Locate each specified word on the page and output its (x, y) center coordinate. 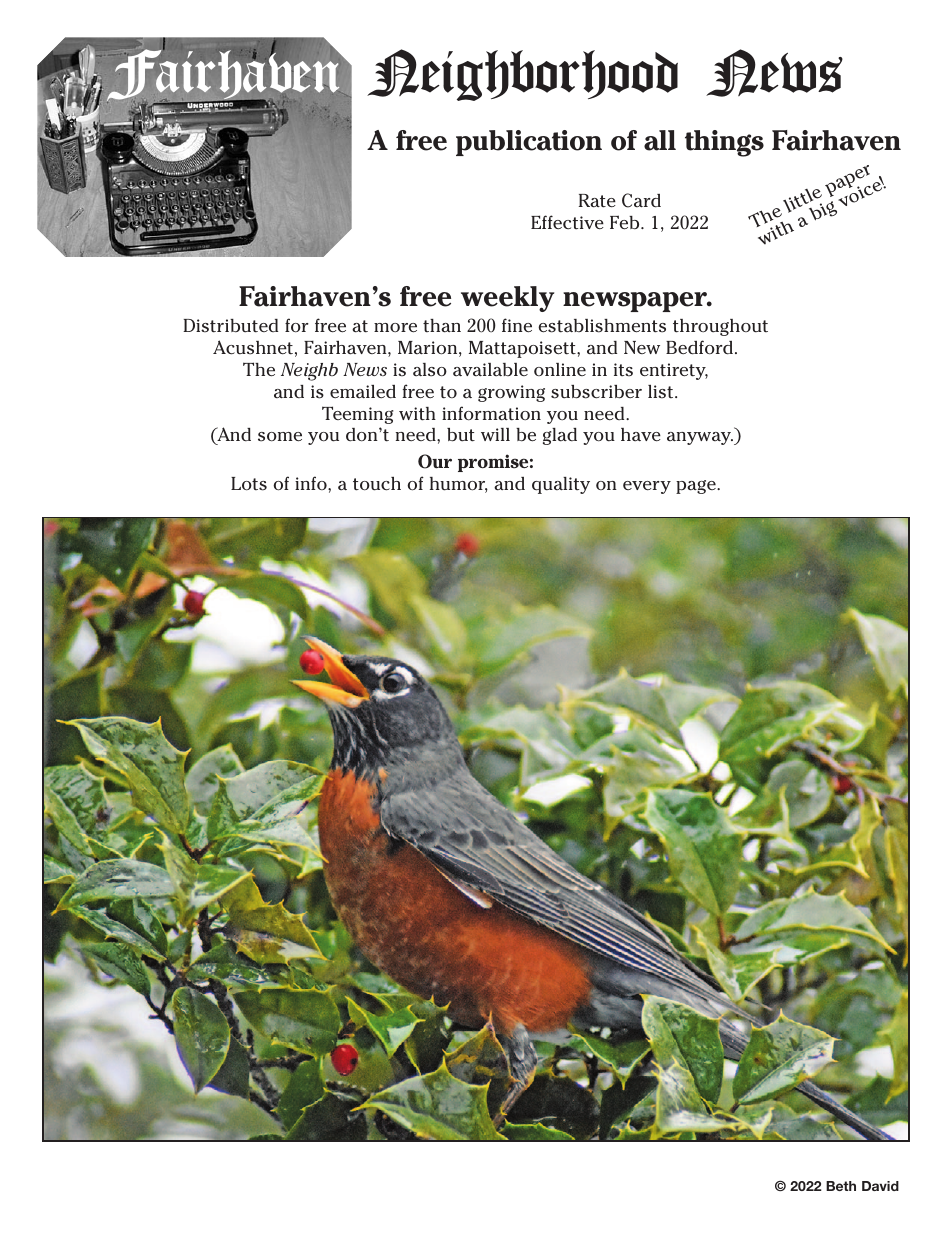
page (697, 487)
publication (529, 143)
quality (561, 485)
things (724, 143)
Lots (249, 484)
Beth (841, 1186)
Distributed (230, 326)
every (647, 487)
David (880, 1186)
